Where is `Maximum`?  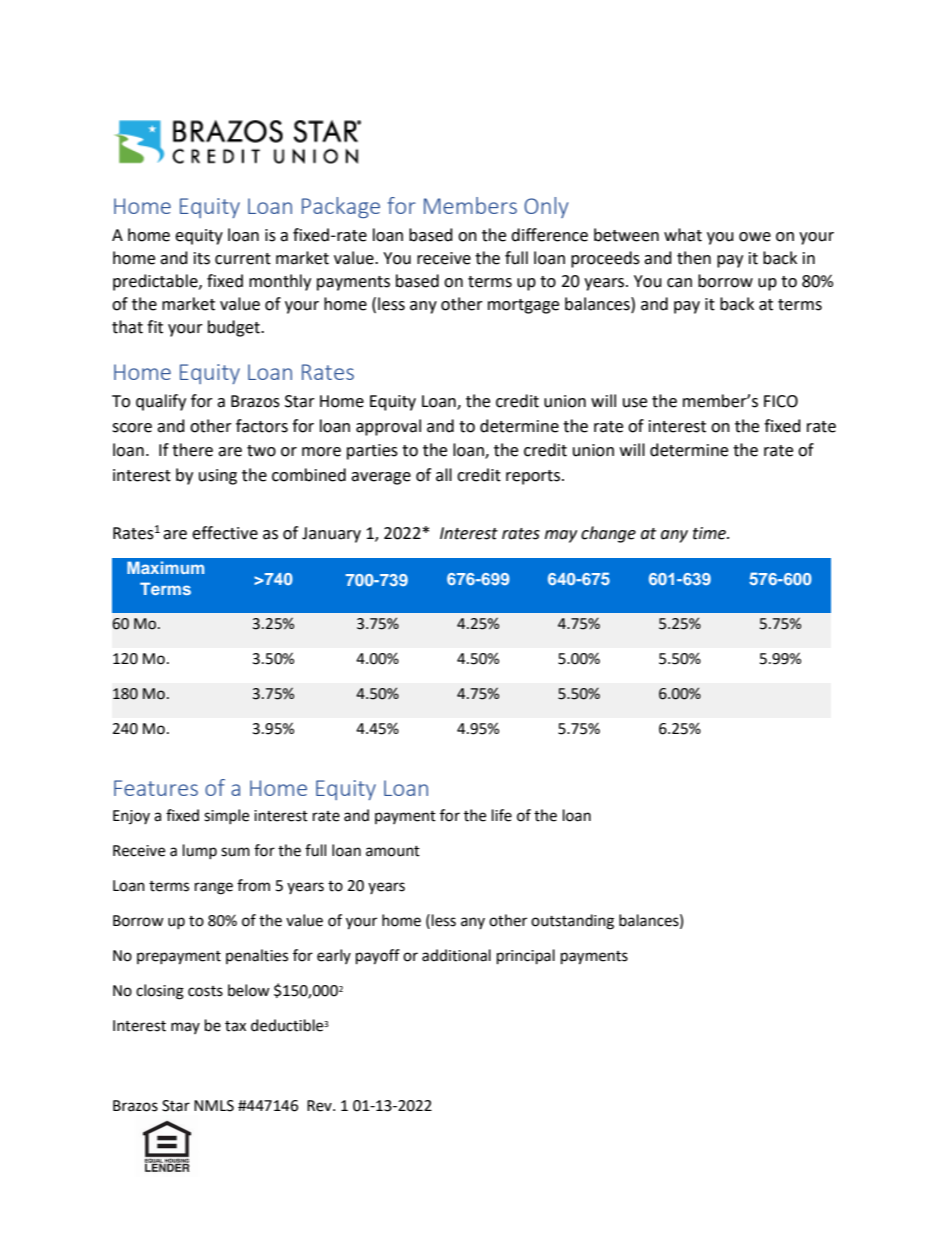
Maximum is located at coordinates (165, 567).
